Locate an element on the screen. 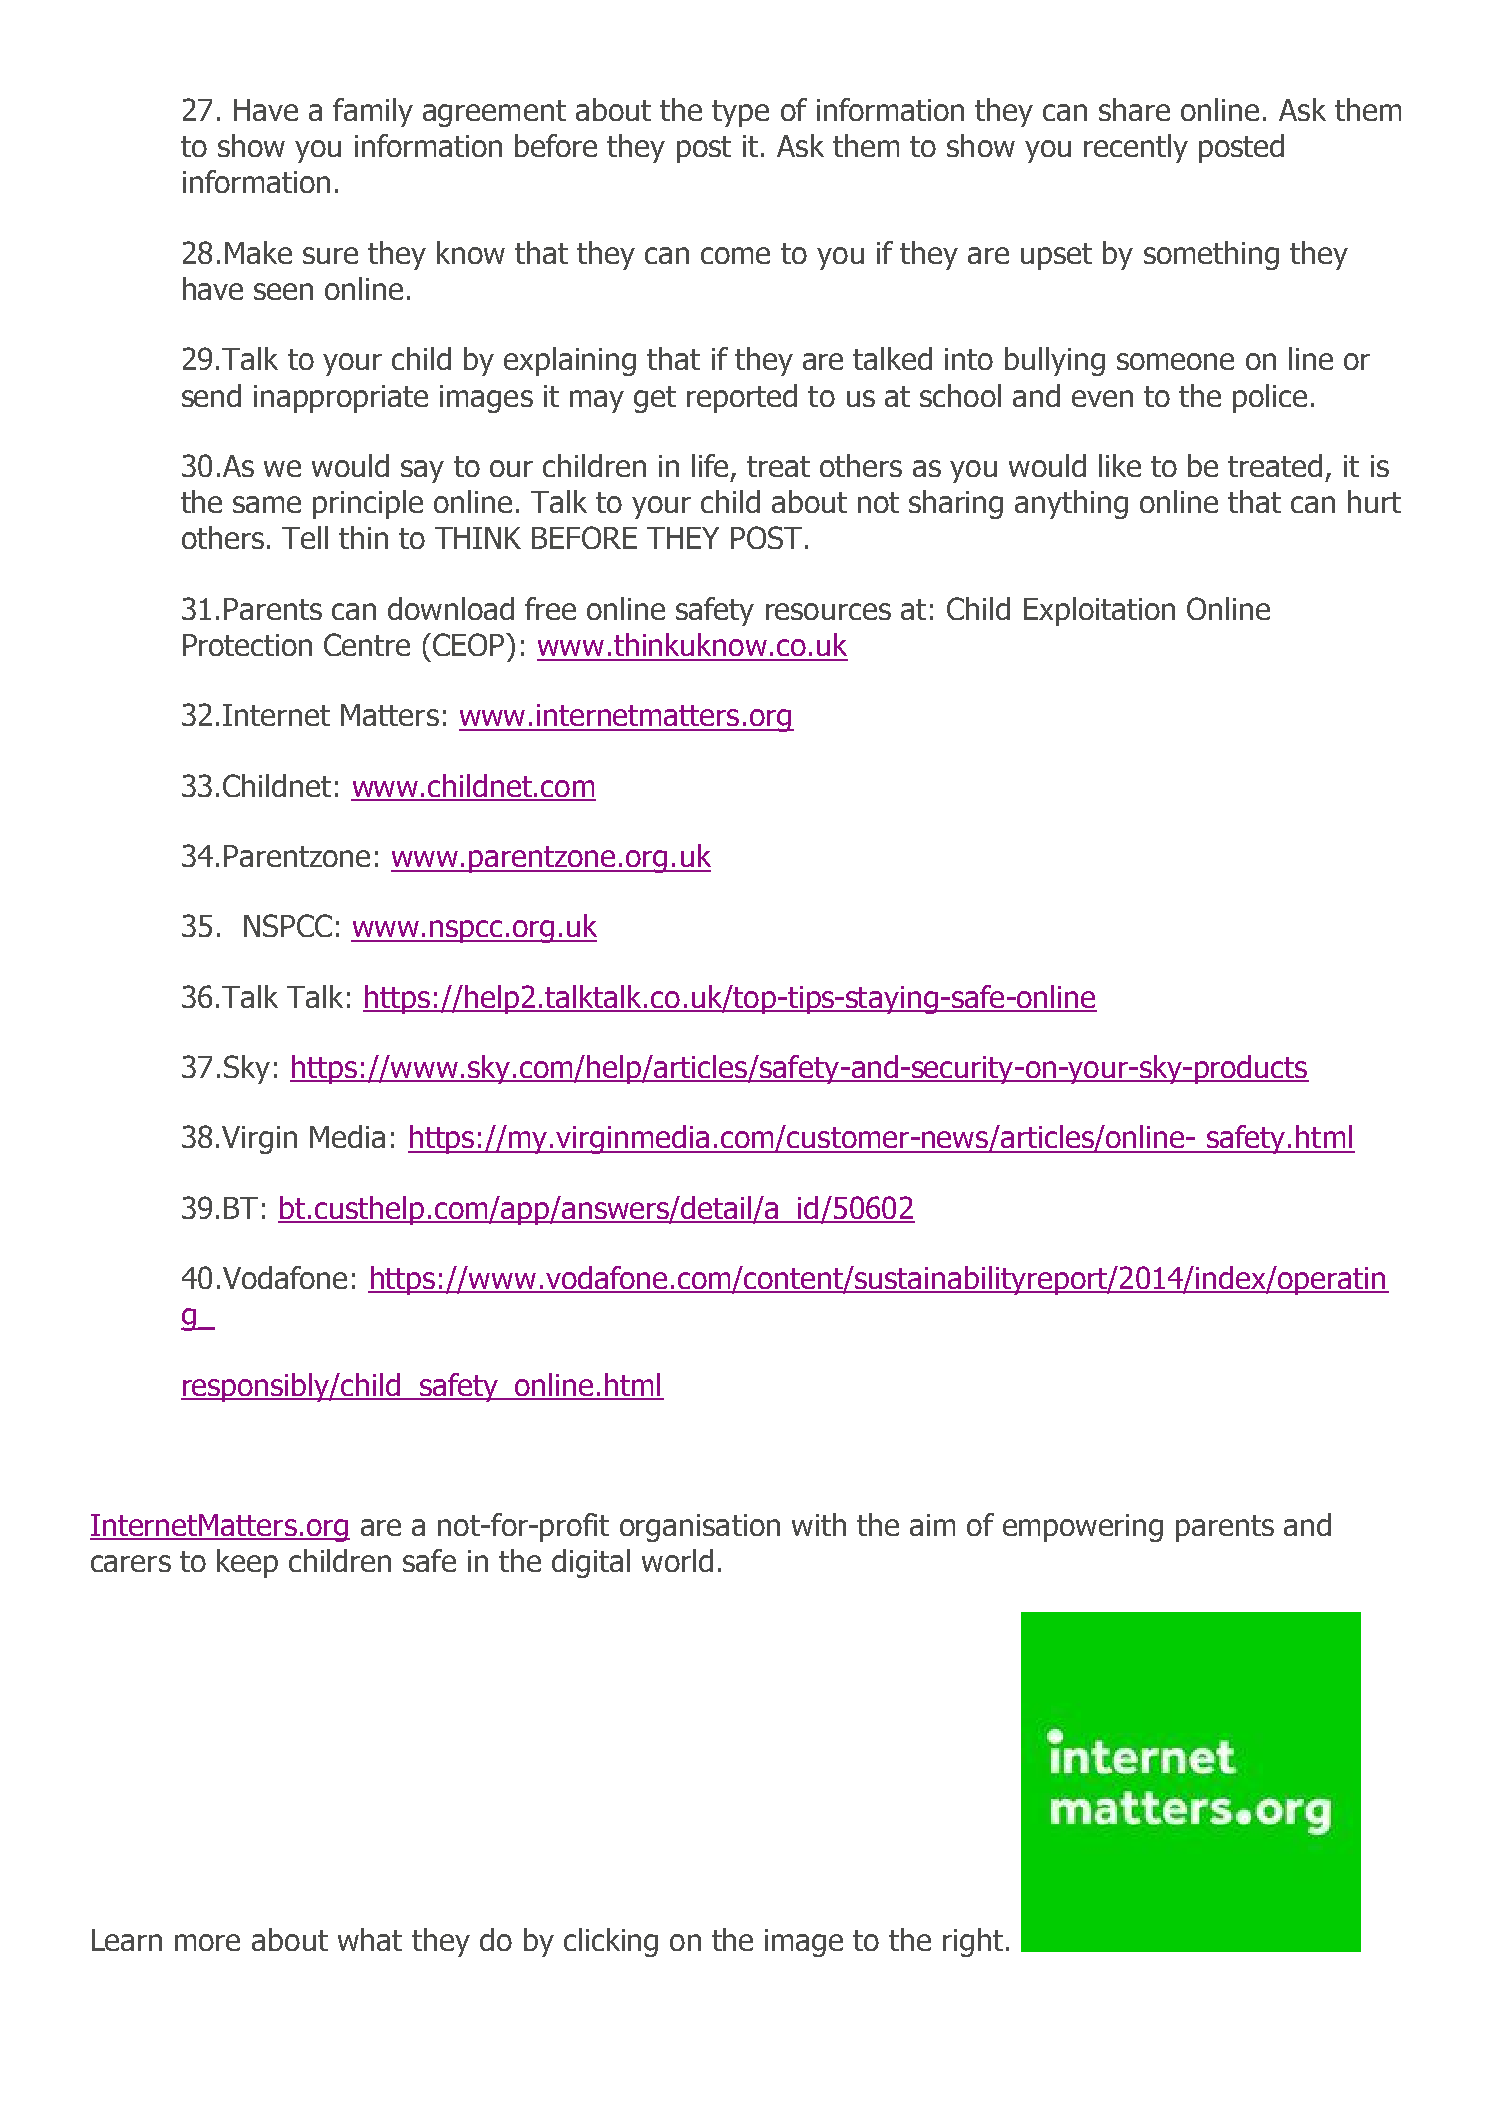 This screenshot has width=1495, height=2114. free is located at coordinates (550, 608).
